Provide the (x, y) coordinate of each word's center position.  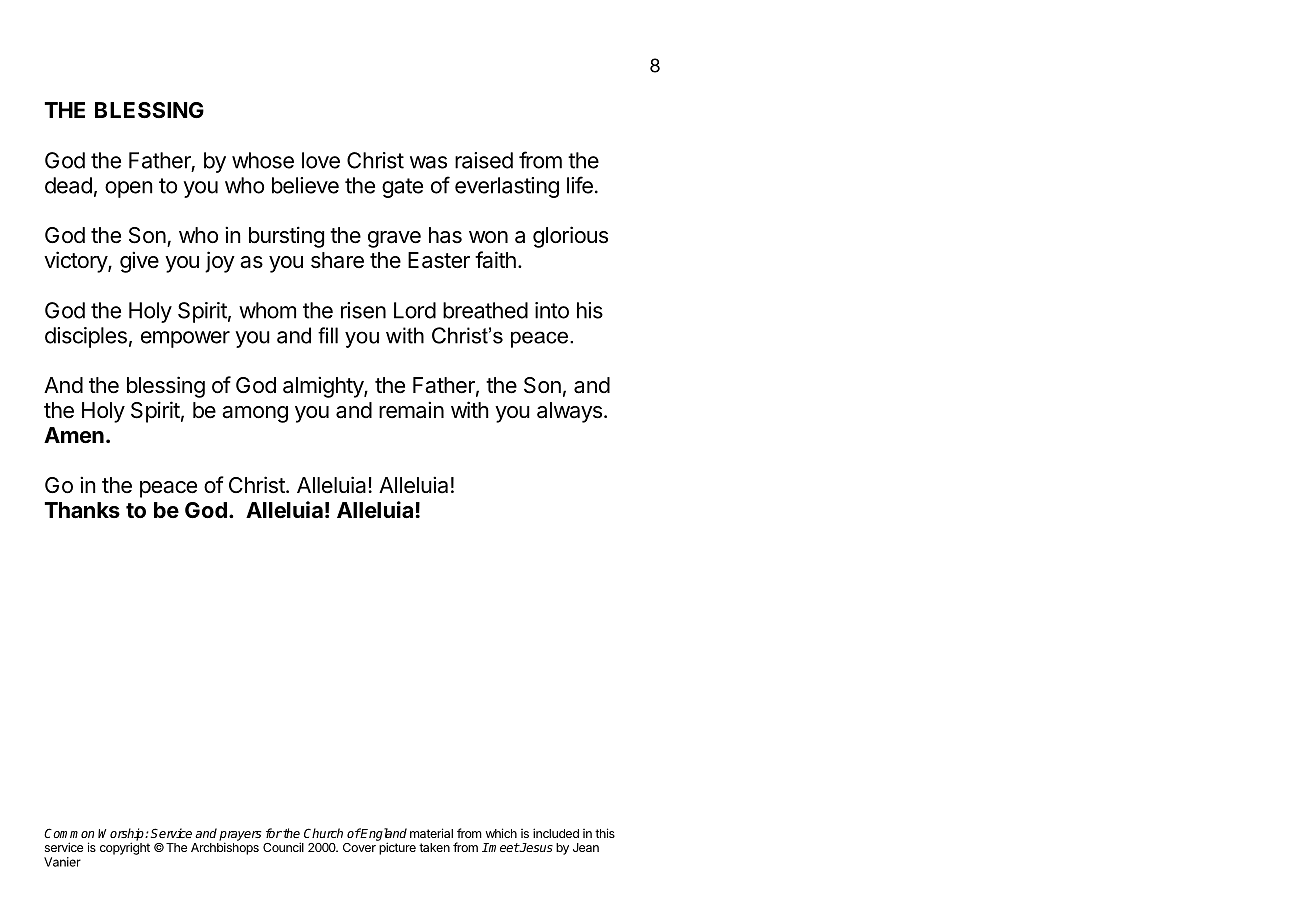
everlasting (507, 187)
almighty (324, 387)
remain (411, 410)
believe (305, 185)
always (569, 412)
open (129, 189)
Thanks (82, 510)
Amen (74, 435)
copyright (125, 848)
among (255, 414)
